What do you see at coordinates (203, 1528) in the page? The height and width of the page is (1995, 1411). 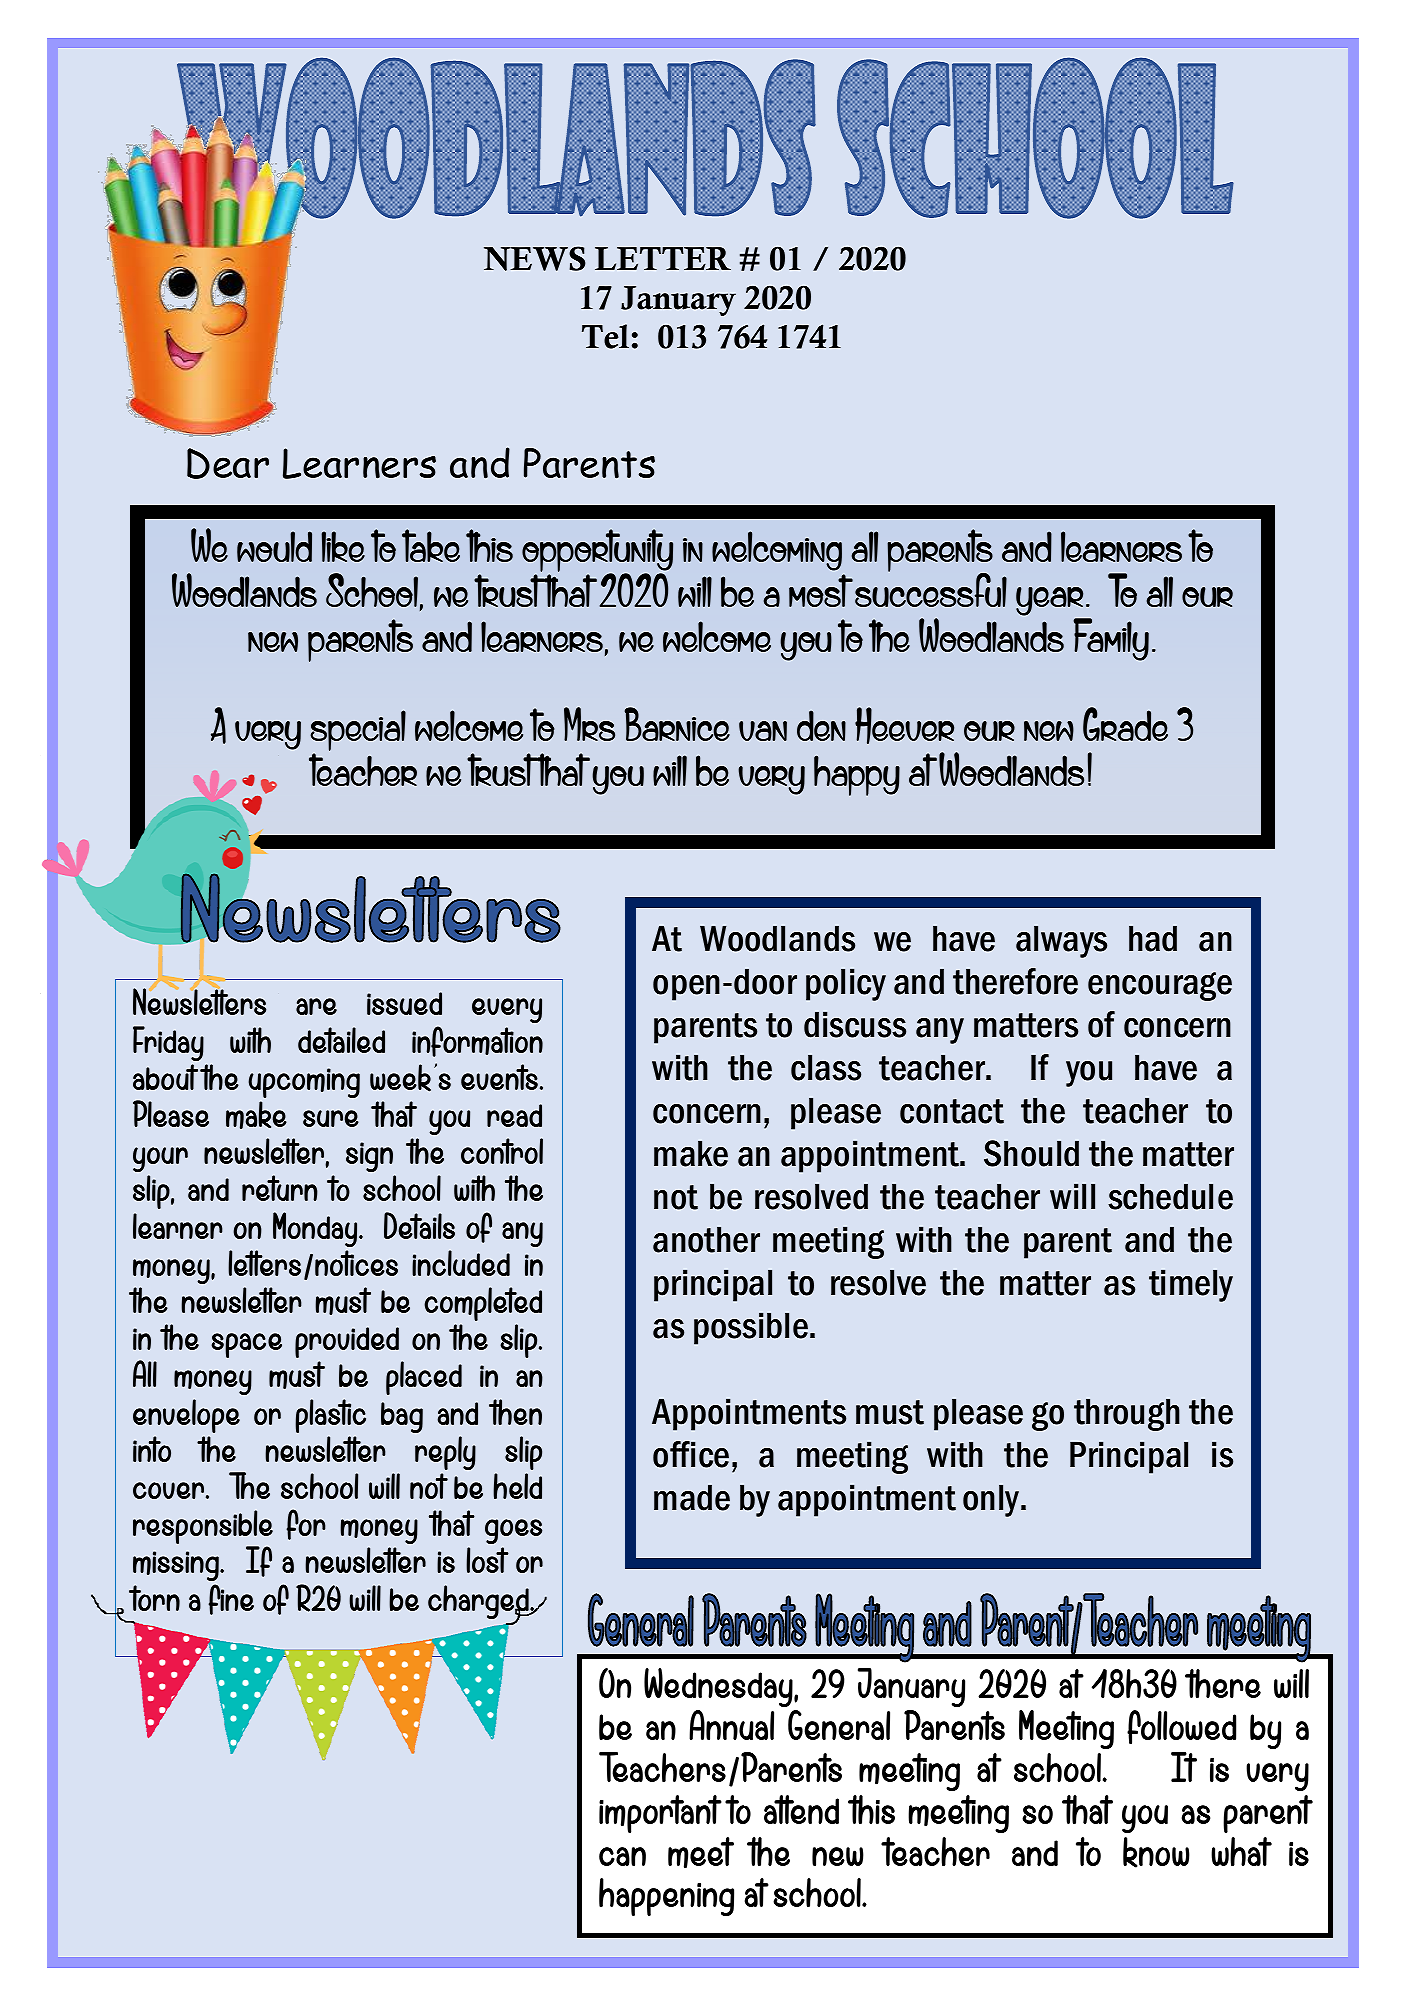 I see `responsible` at bounding box center [203, 1528].
